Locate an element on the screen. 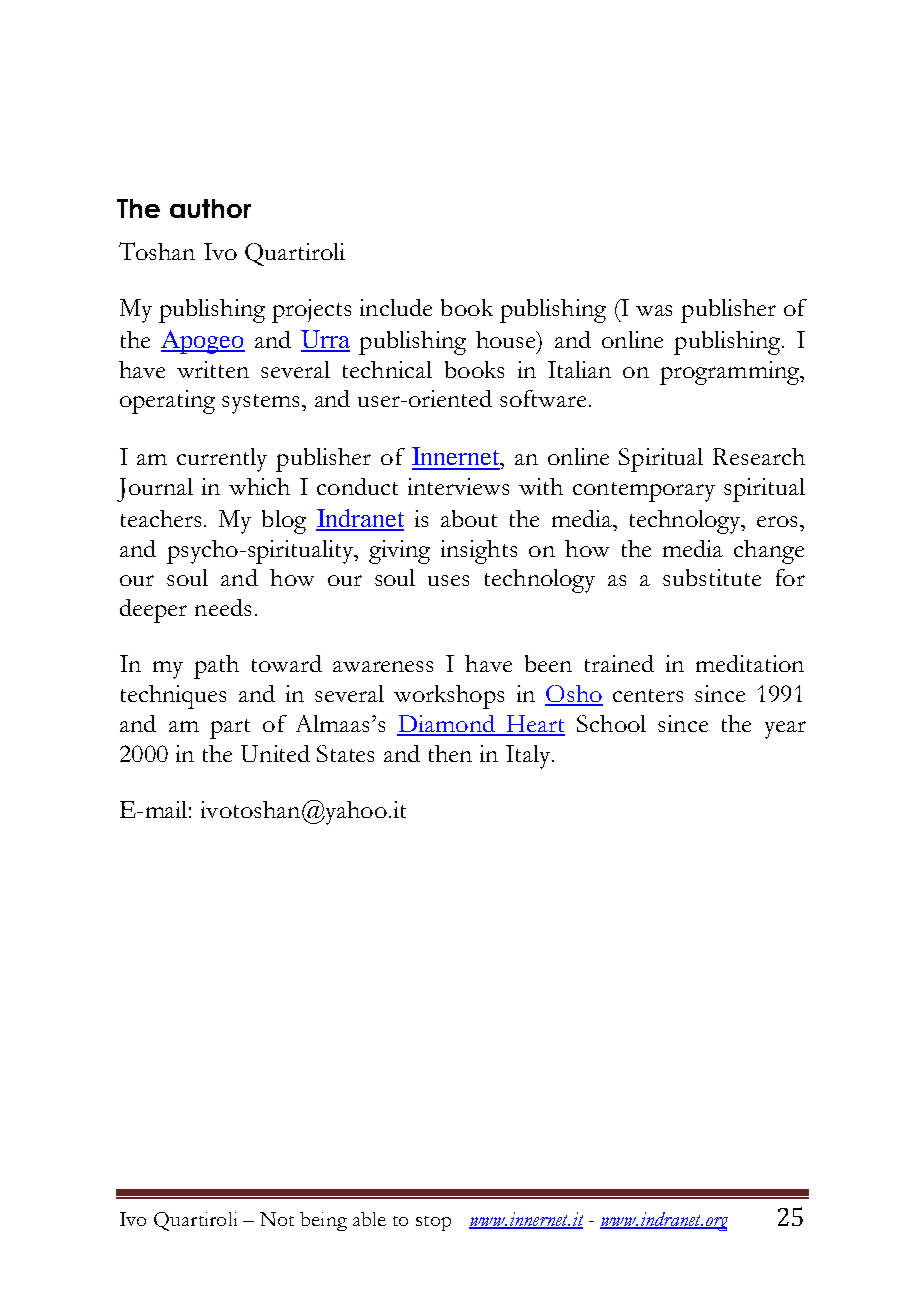  able is located at coordinates (369, 1219).
